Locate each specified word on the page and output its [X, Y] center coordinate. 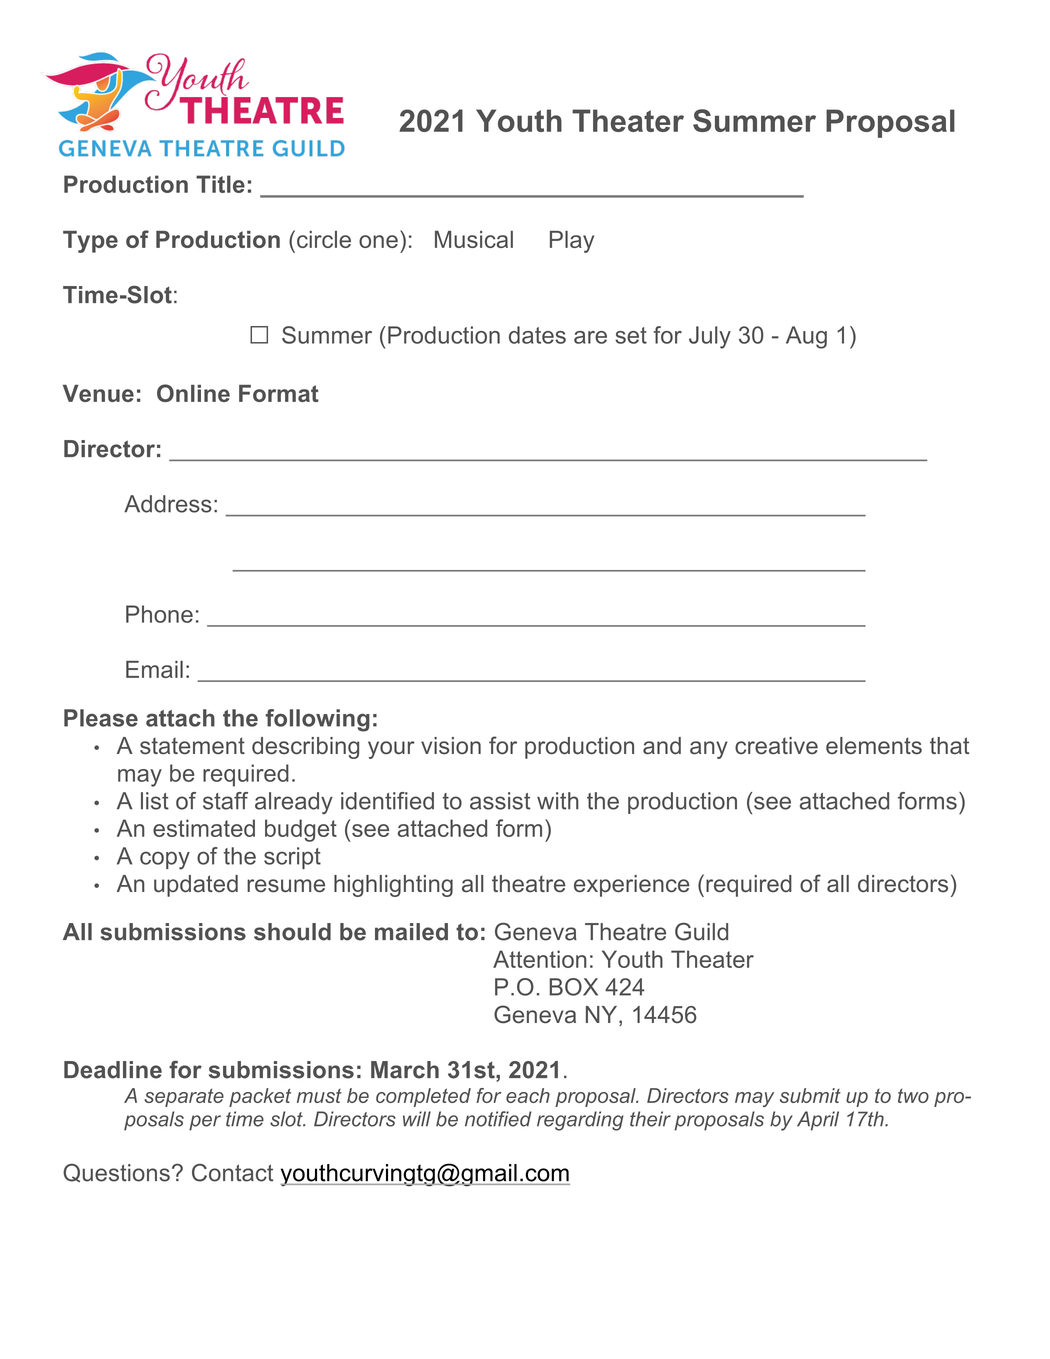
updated [196, 886]
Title [220, 184]
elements [874, 746]
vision [451, 746]
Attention [540, 959]
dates [537, 335]
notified [498, 1119]
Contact [232, 1173]
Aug [806, 337]
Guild [701, 932]
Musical [474, 239]
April [818, 1121]
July [710, 337]
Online [193, 393]
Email [154, 669]
